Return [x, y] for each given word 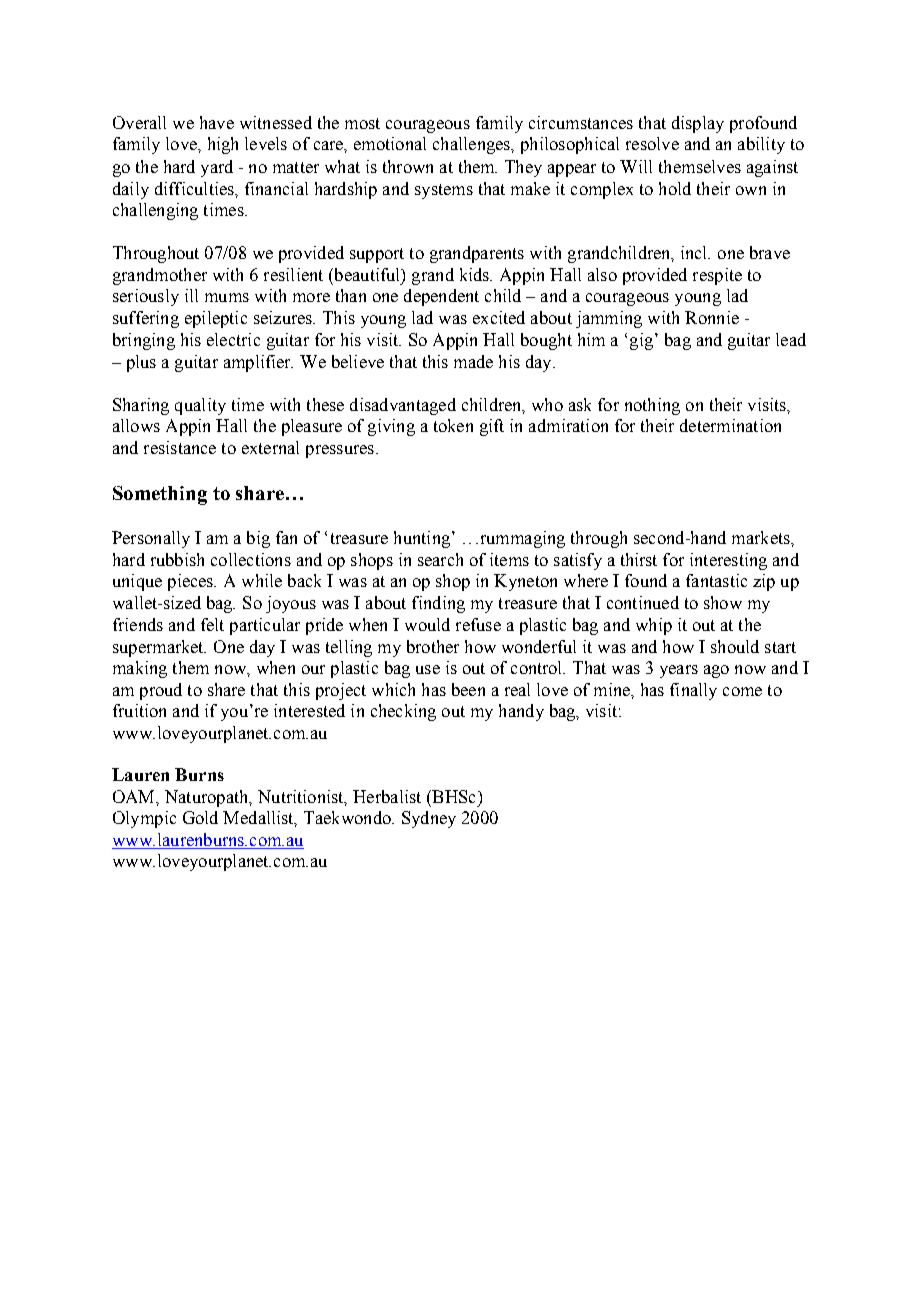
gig [641, 341]
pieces [192, 582]
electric [233, 339]
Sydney [429, 819]
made [473, 361]
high [223, 145]
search [440, 559]
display [698, 124]
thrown [408, 166]
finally [693, 691]
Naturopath [208, 798]
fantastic [716, 580]
